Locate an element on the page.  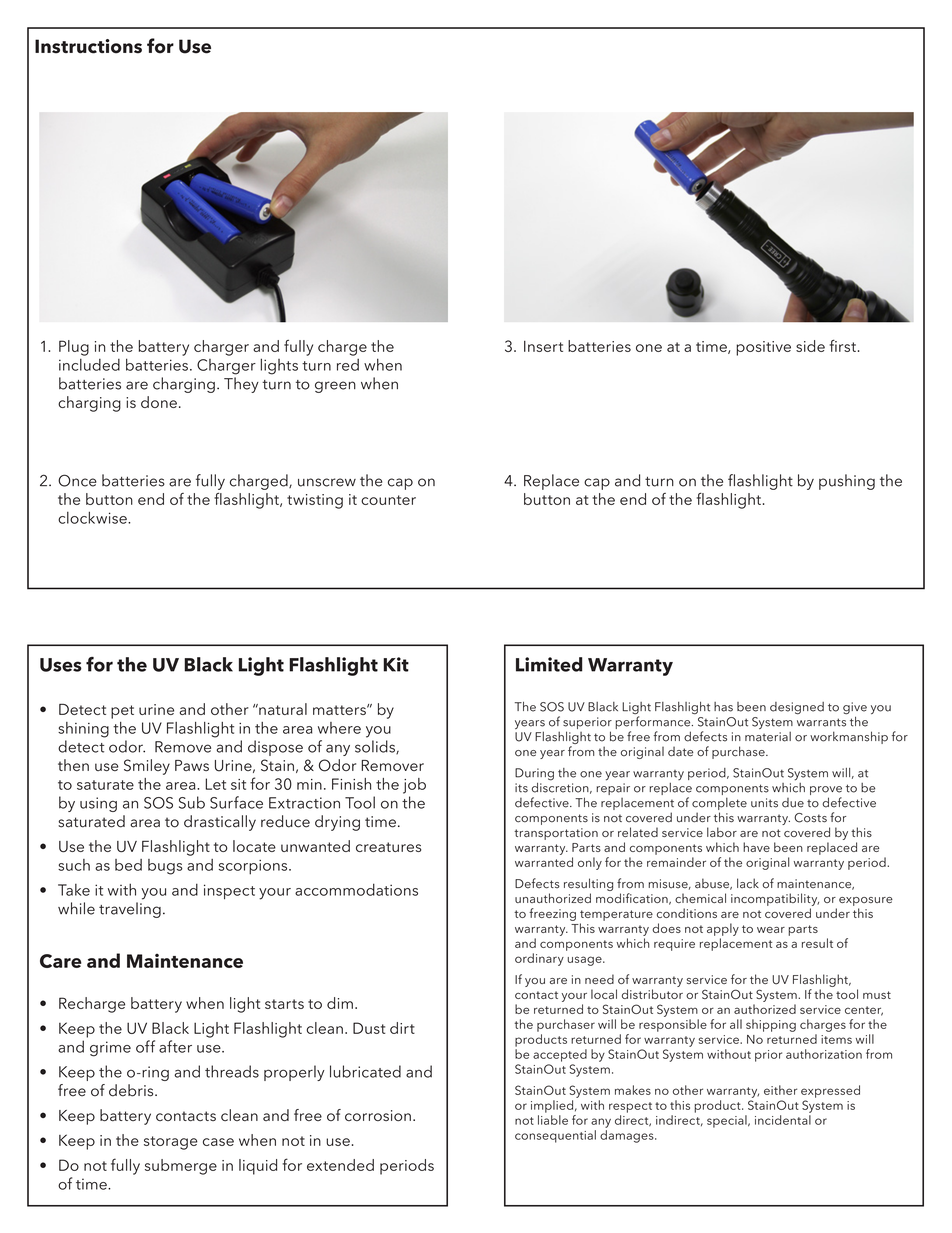
Kit is located at coordinates (396, 664).
